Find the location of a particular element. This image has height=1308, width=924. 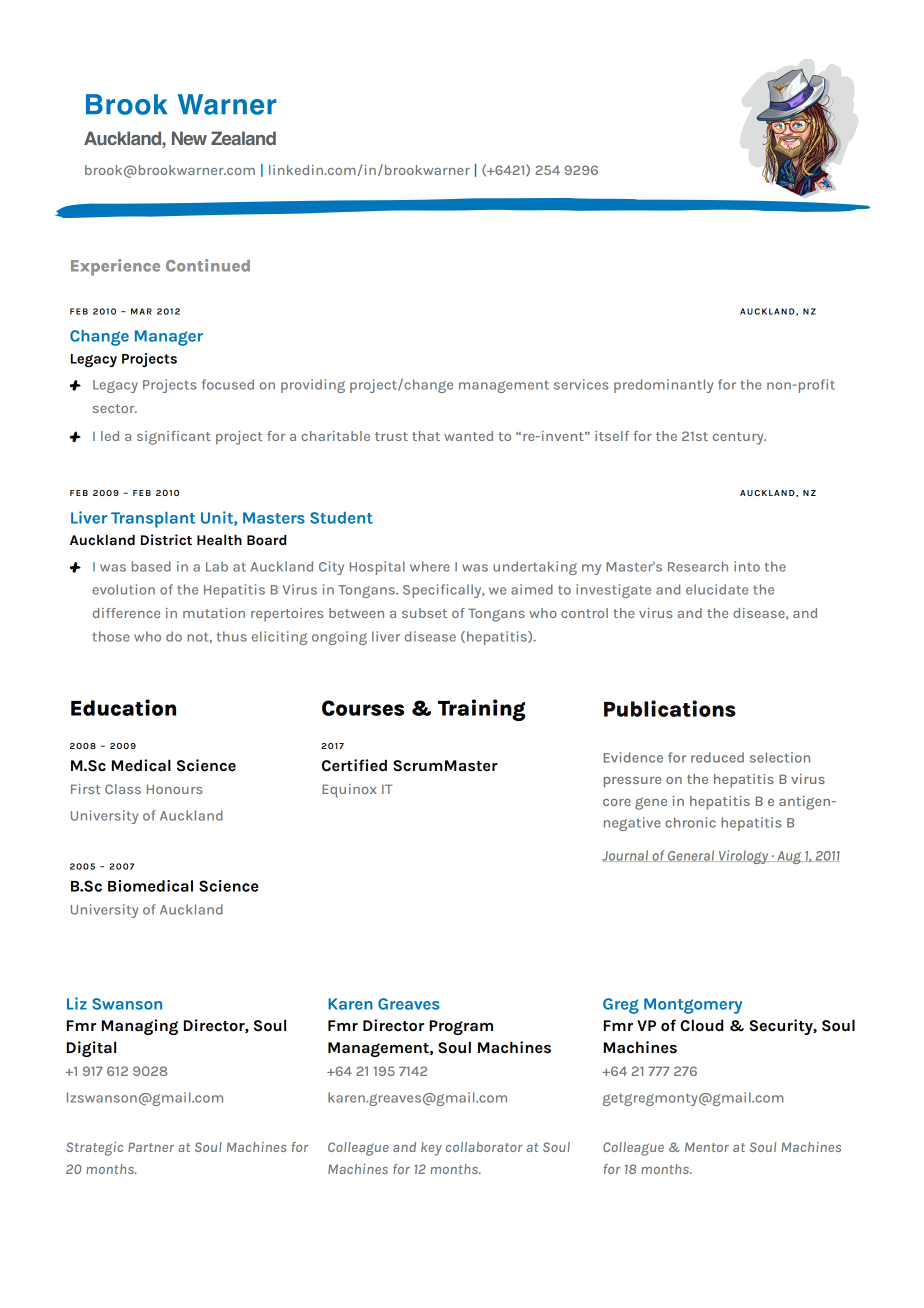

Transplant is located at coordinates (153, 520).
